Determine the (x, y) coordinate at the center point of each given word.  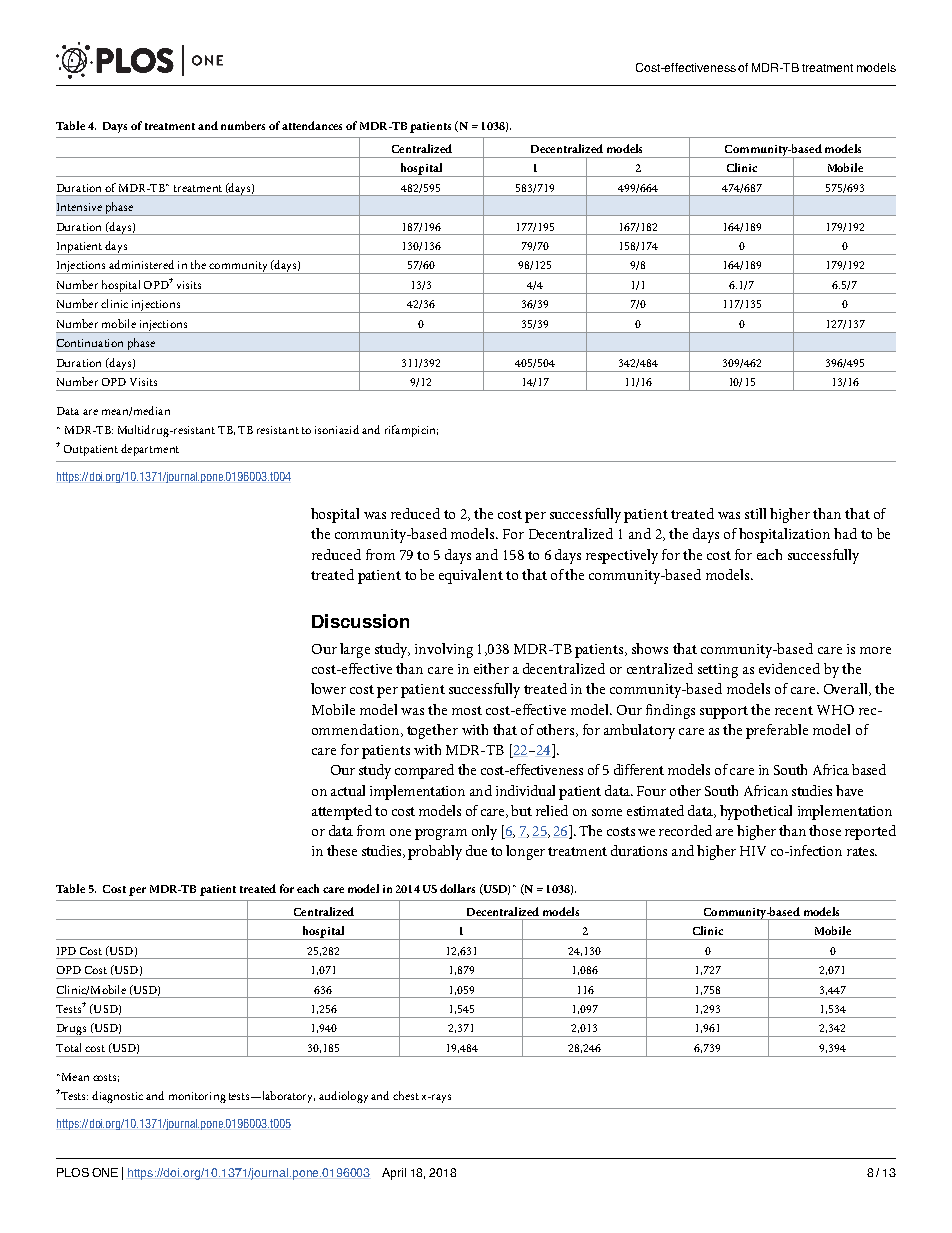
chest (406, 1095)
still (755, 513)
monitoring (197, 1097)
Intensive (79, 207)
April (394, 1174)
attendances (312, 125)
